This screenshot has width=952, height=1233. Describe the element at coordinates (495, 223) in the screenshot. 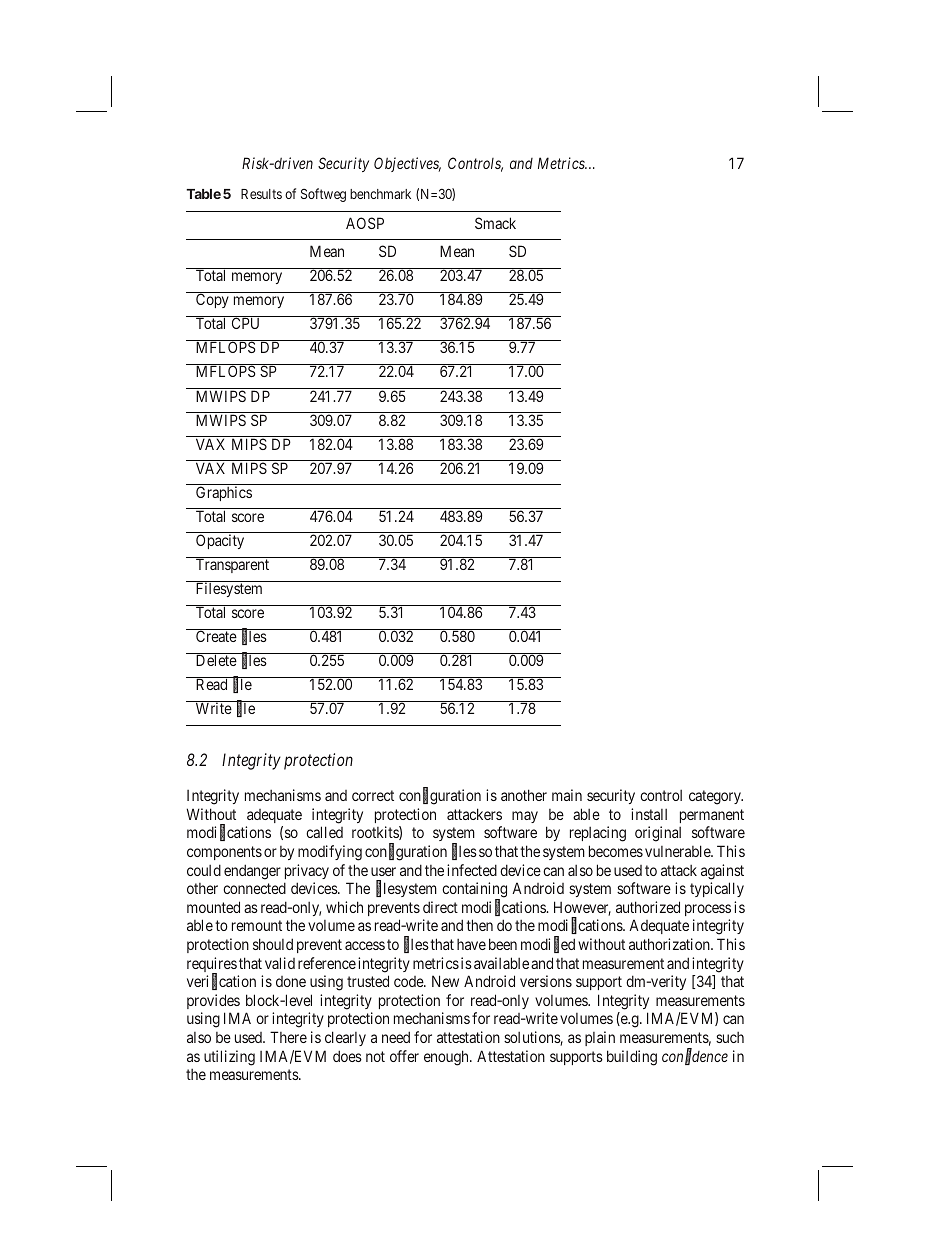

I see `Smack` at that location.
